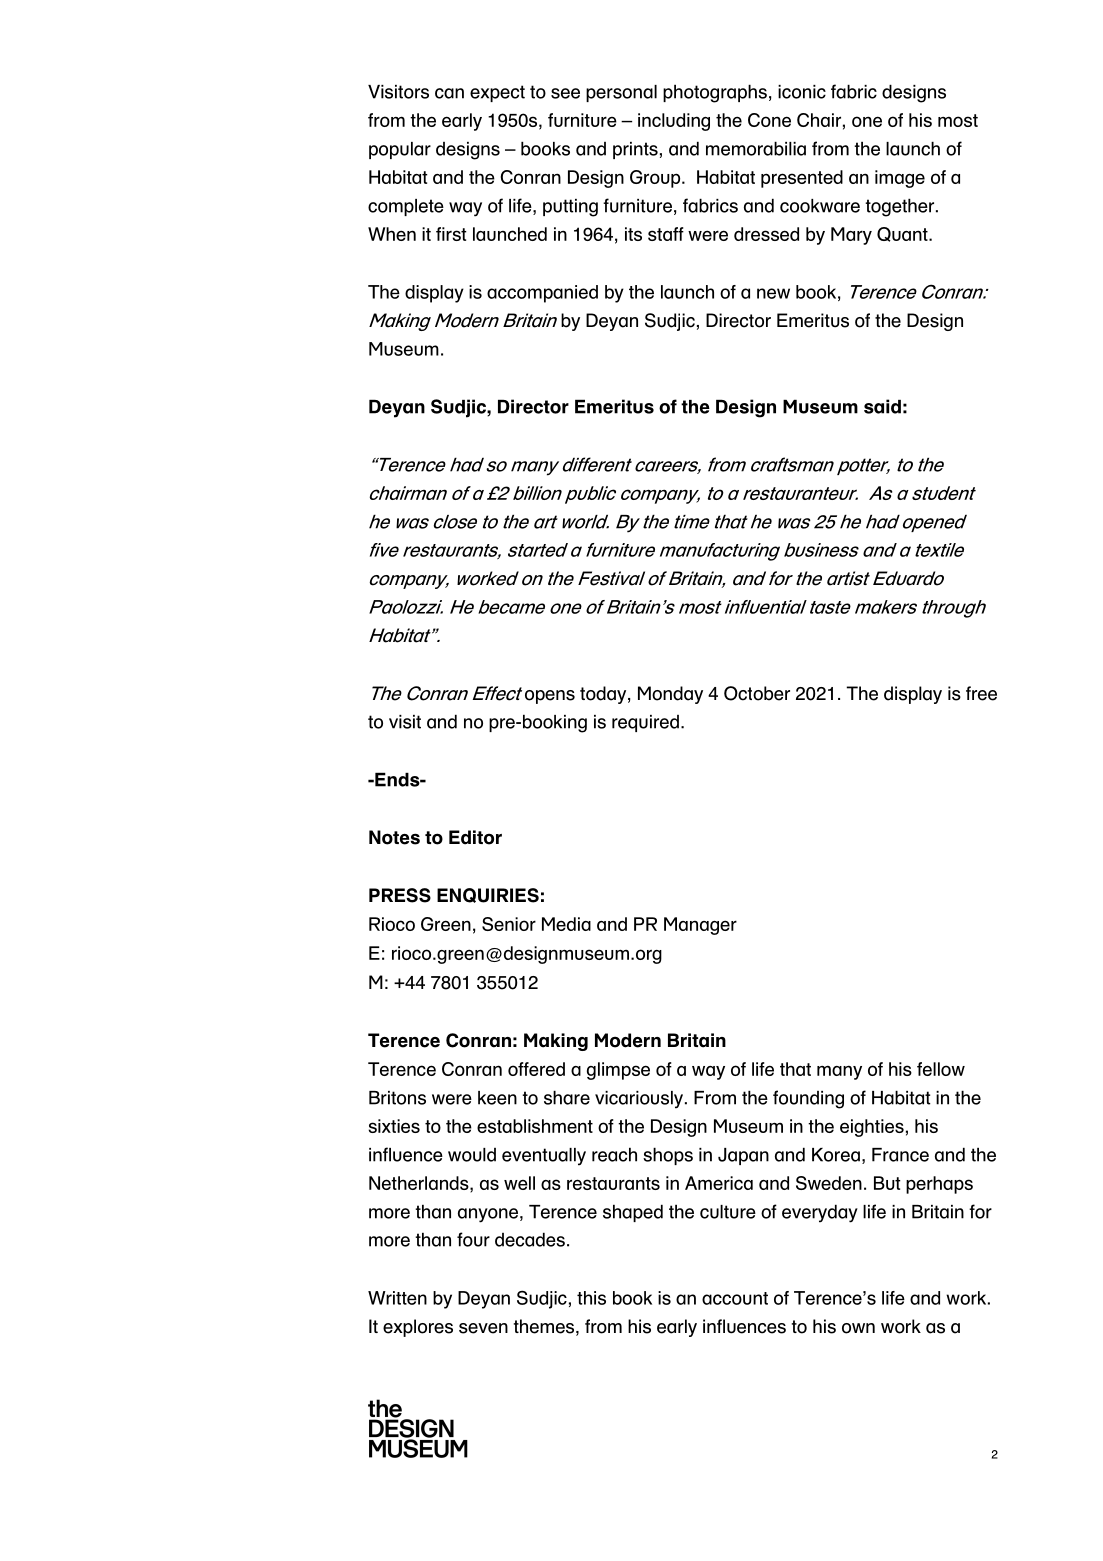  I want to click on can, so click(449, 93).
